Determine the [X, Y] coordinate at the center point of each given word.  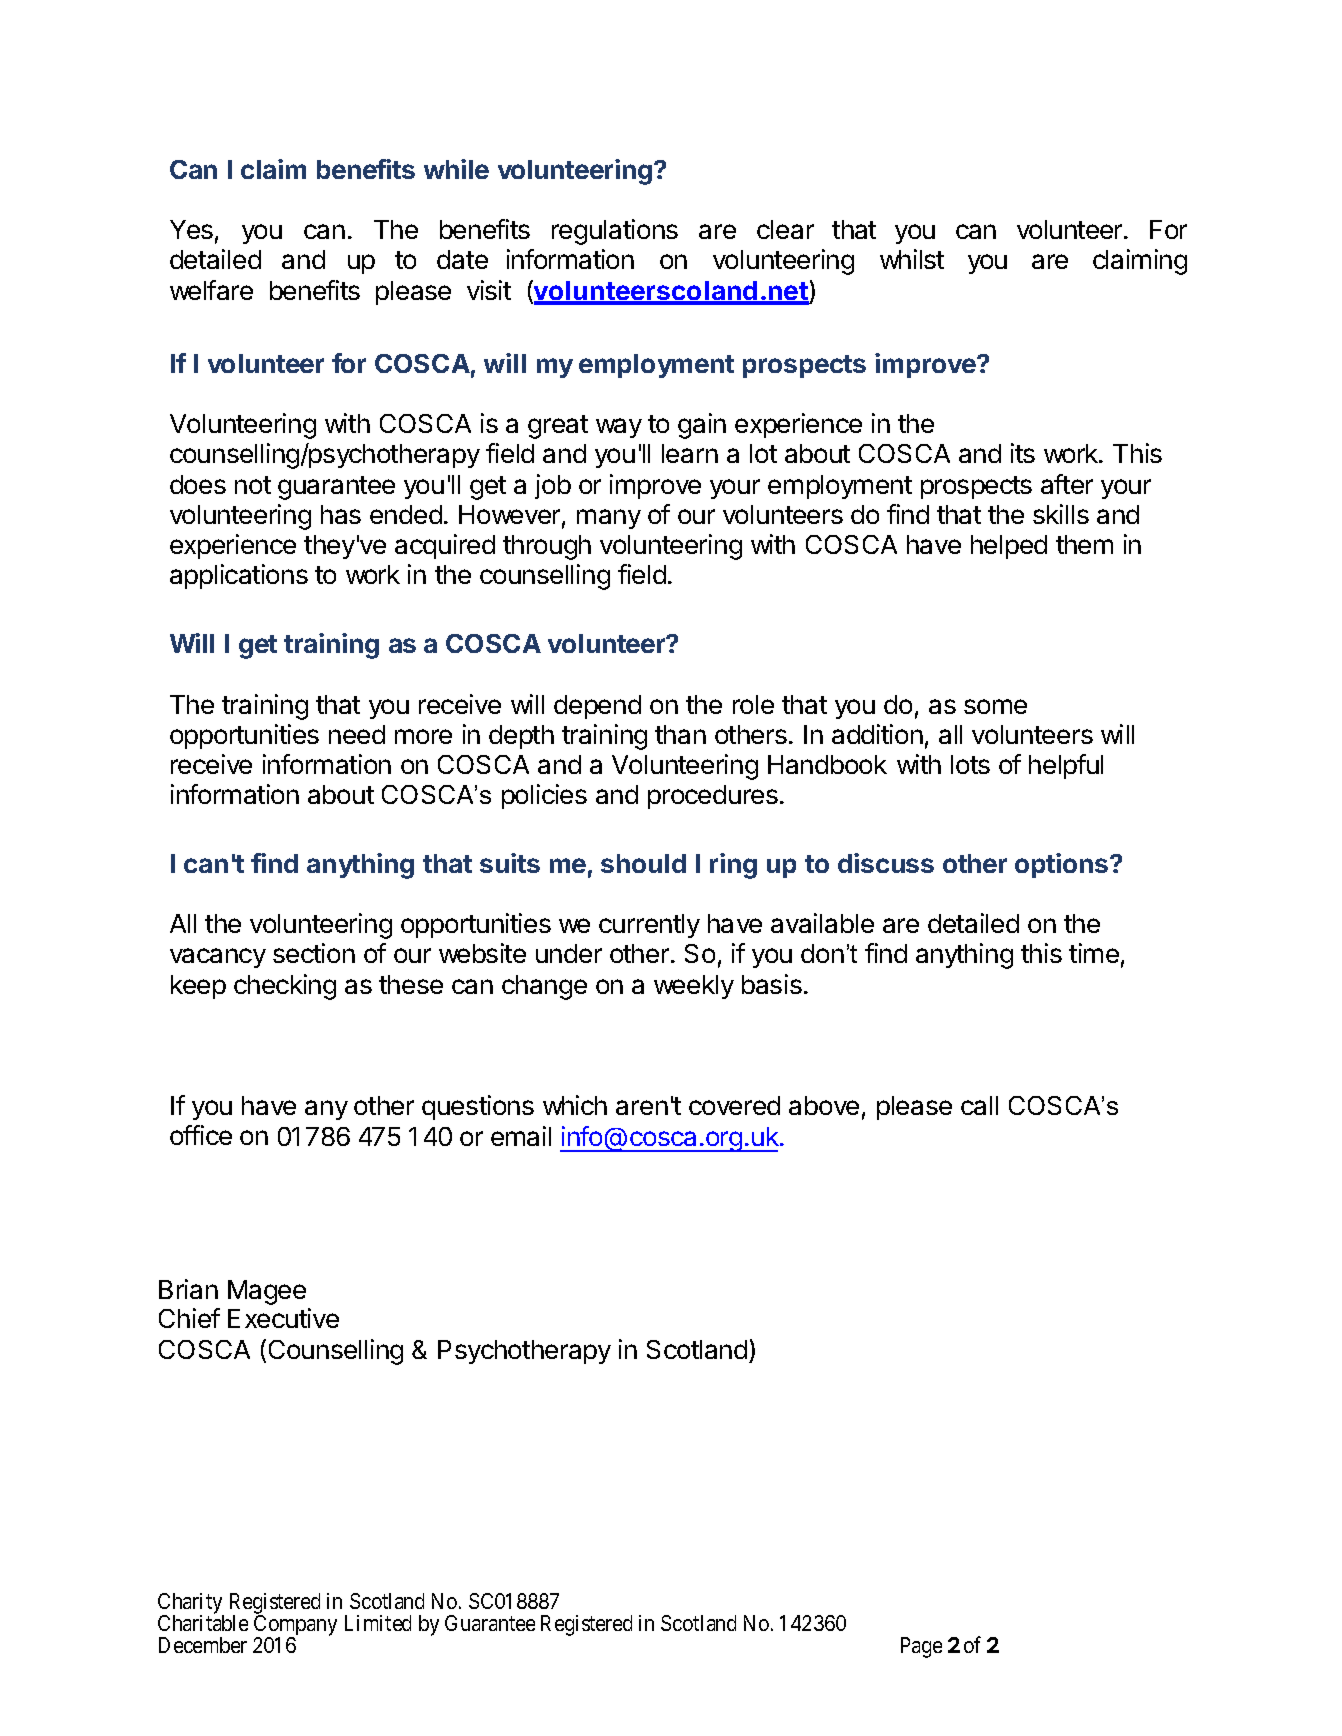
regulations [615, 232]
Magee [267, 1292]
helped [1009, 547]
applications [239, 576]
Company [295, 1627]
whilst [912, 259]
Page [921, 1647]
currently [649, 926]
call [979, 1105]
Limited [378, 1623]
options [1063, 865]
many [609, 519]
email [521, 1136]
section [314, 953]
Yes [191, 229]
